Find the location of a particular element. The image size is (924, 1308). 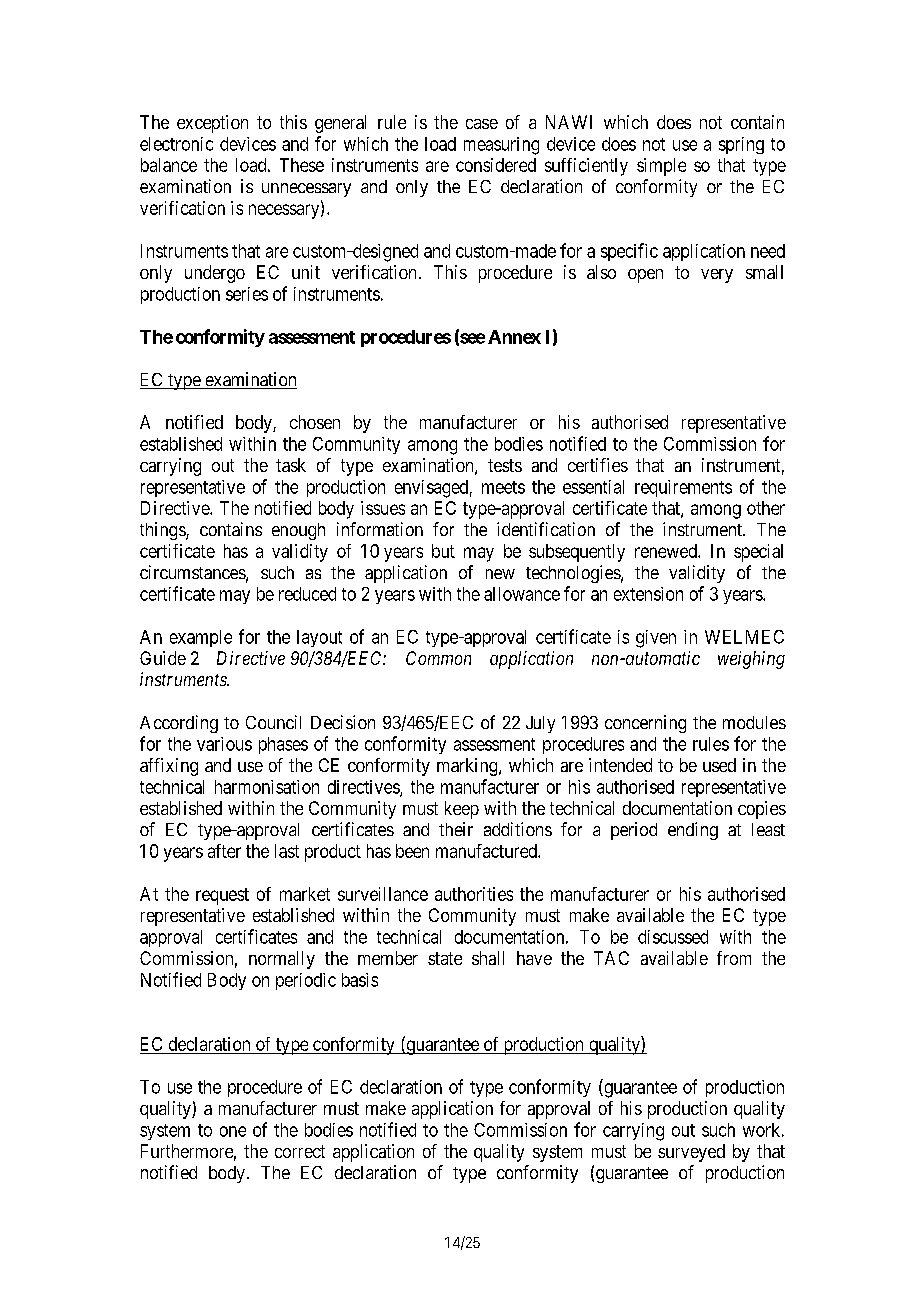

one is located at coordinates (233, 1131).
